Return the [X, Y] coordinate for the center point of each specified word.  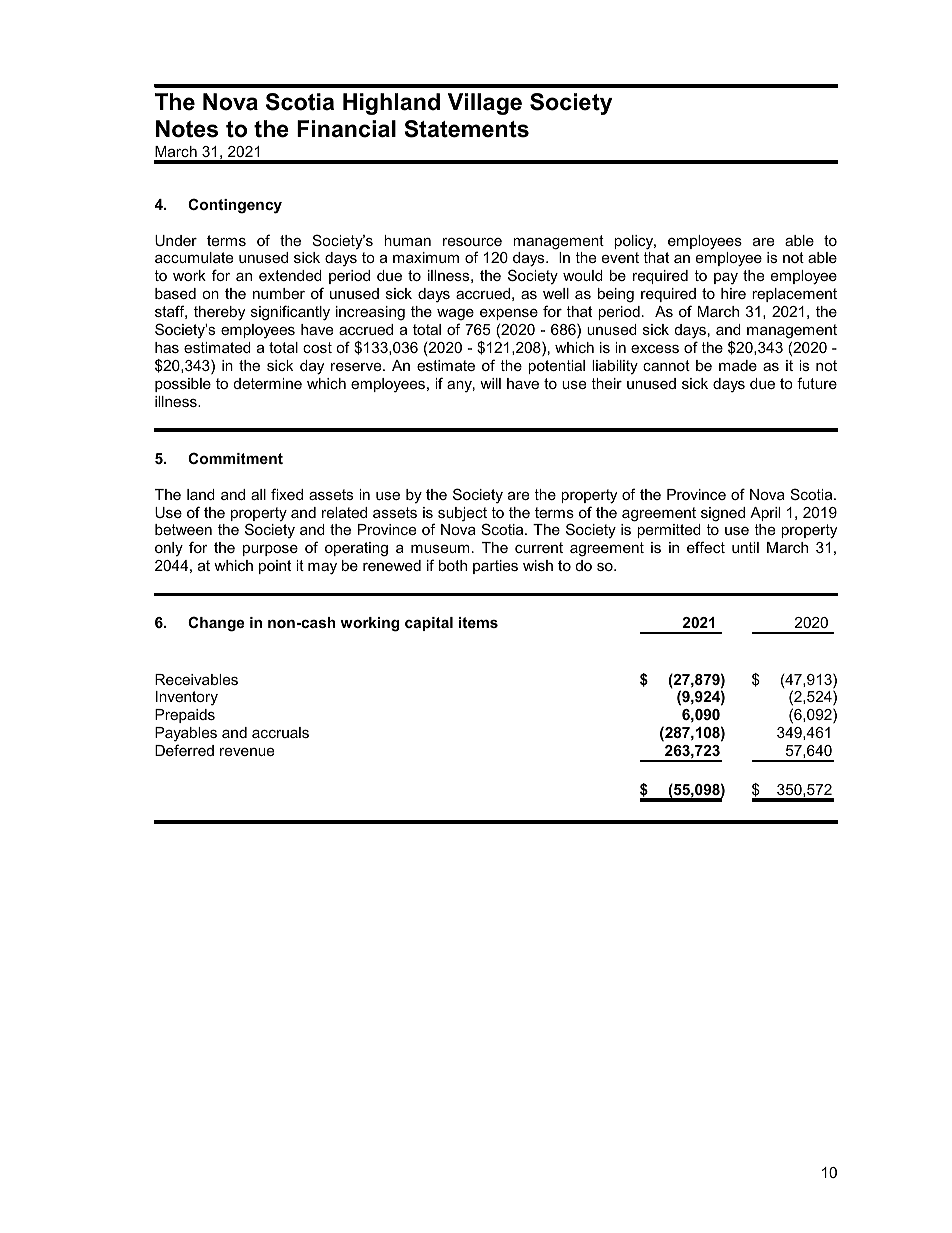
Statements [466, 129]
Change [216, 624]
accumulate [194, 257]
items [478, 622]
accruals [280, 732]
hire [733, 293]
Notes [187, 129]
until [745, 547]
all [258, 494]
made [738, 365]
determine [268, 383]
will [490, 383]
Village [485, 104]
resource [472, 242]
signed [723, 514]
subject [462, 515]
